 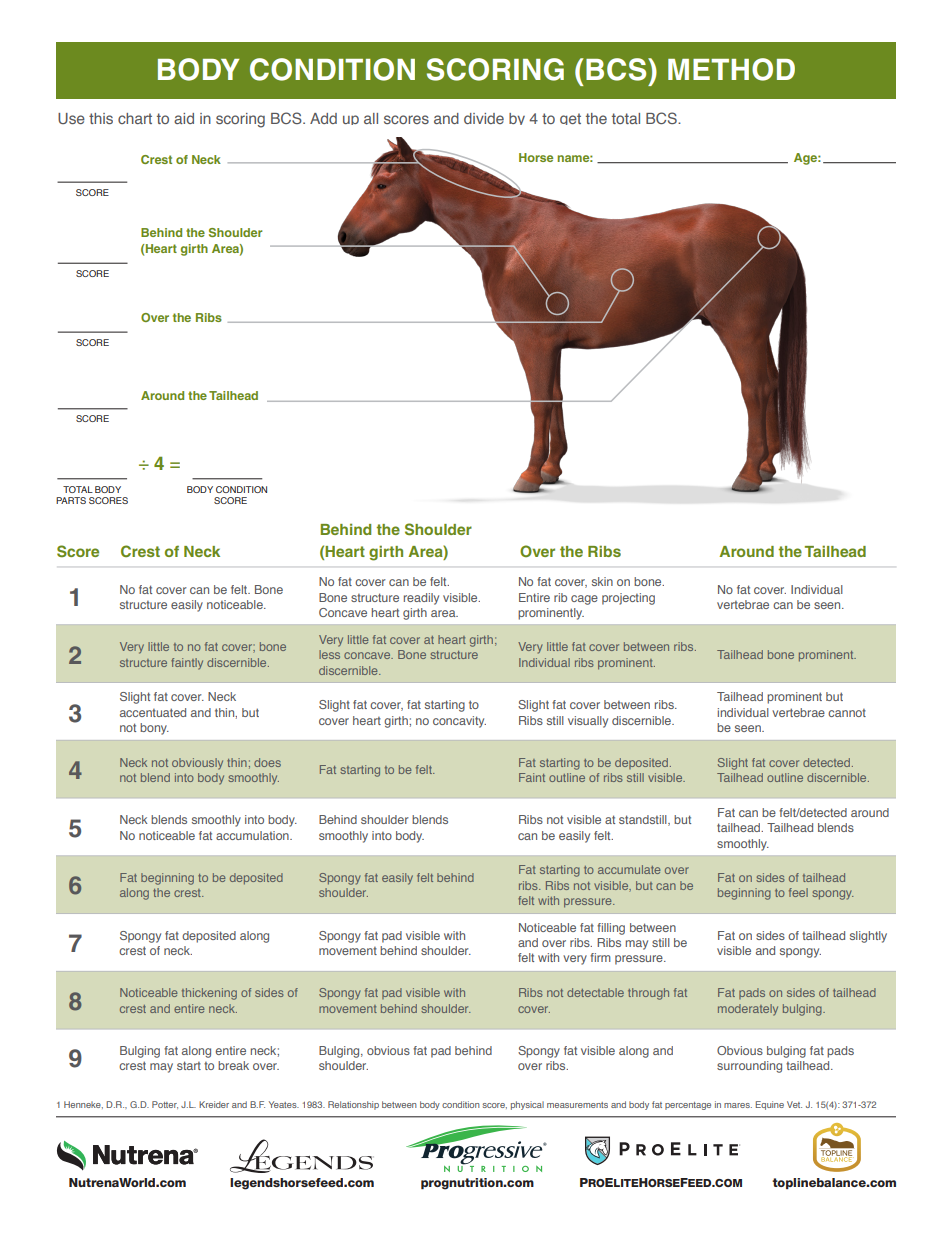 What do you see at coordinates (165, 1105) in the screenshot?
I see `Potter` at bounding box center [165, 1105].
